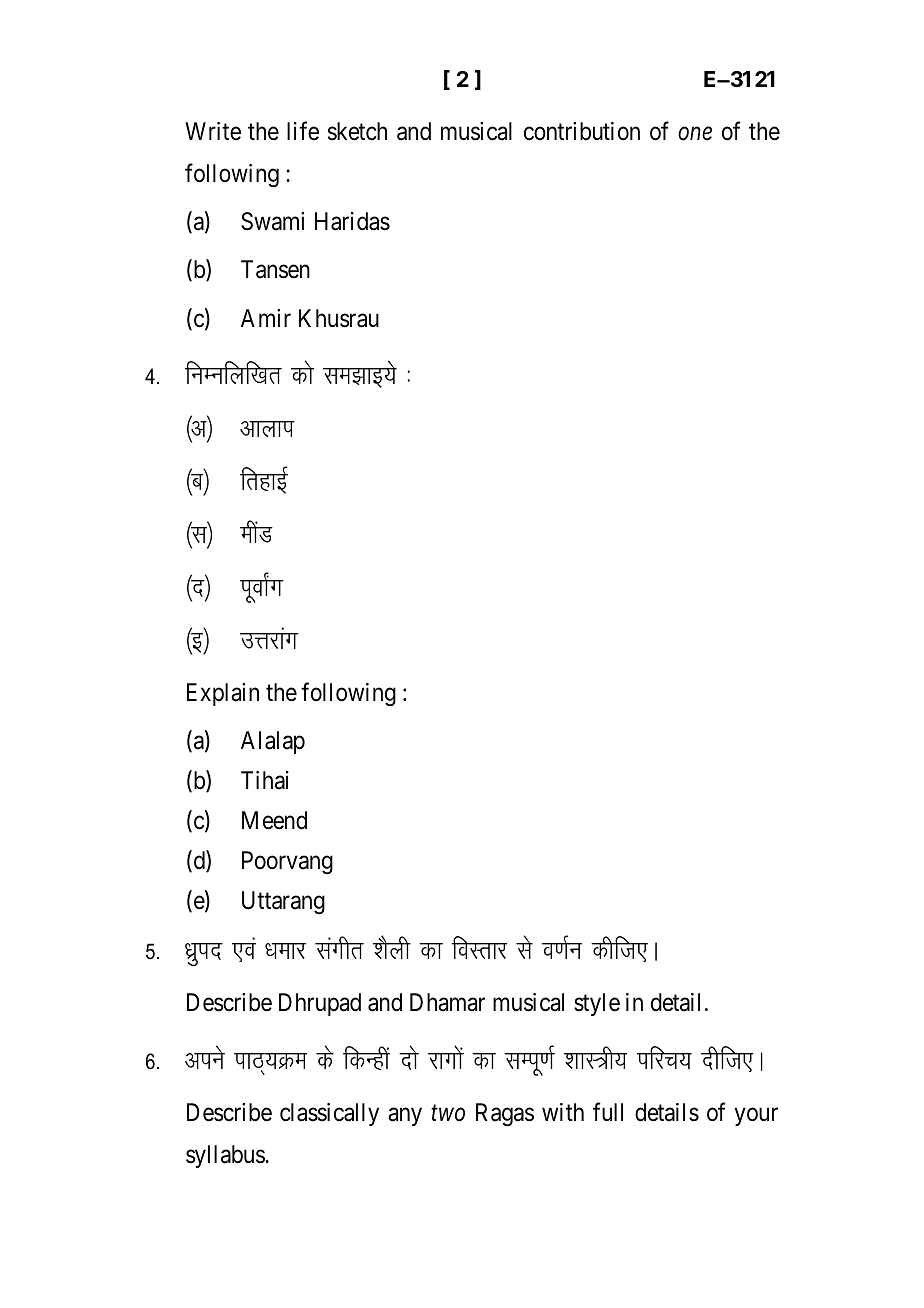 The height and width of the document is (1308, 924). Describe the element at coordinates (582, 131) in the document. I see `contribution` at that location.
